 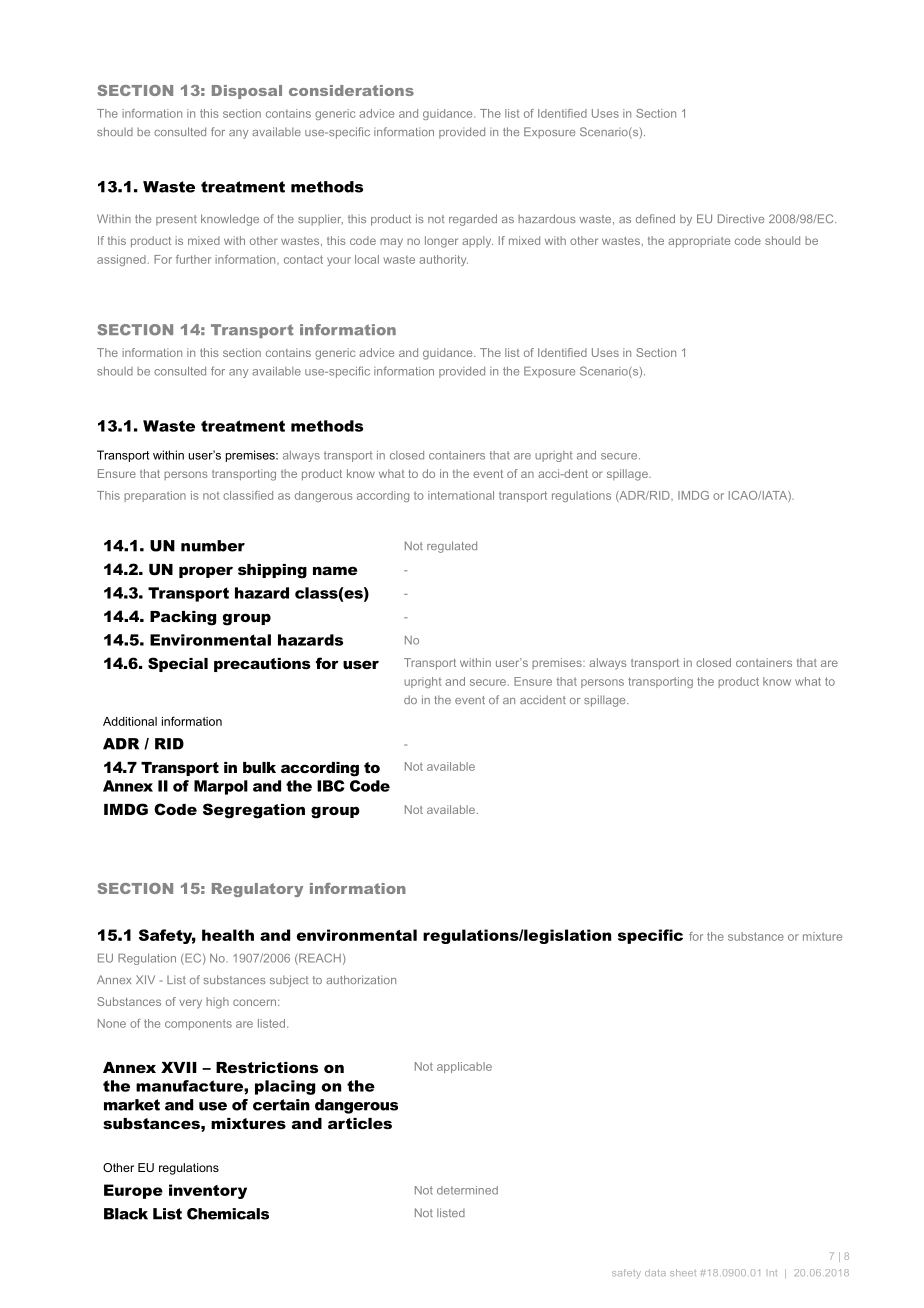 What do you see at coordinates (247, 92) in the image?
I see `Disposal` at bounding box center [247, 92].
